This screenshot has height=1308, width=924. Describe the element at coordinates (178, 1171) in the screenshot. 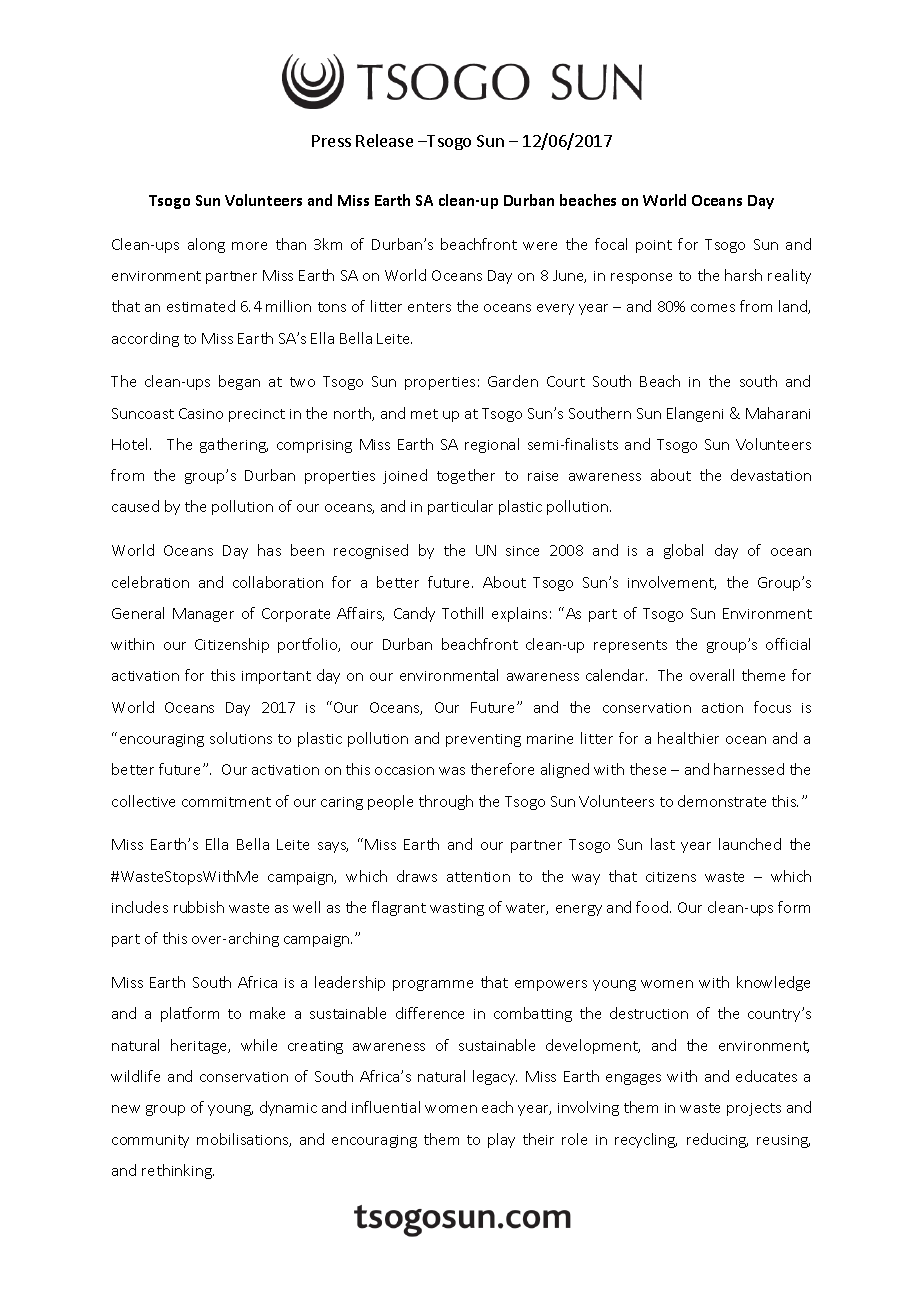

I see `rethinking` at that location.
